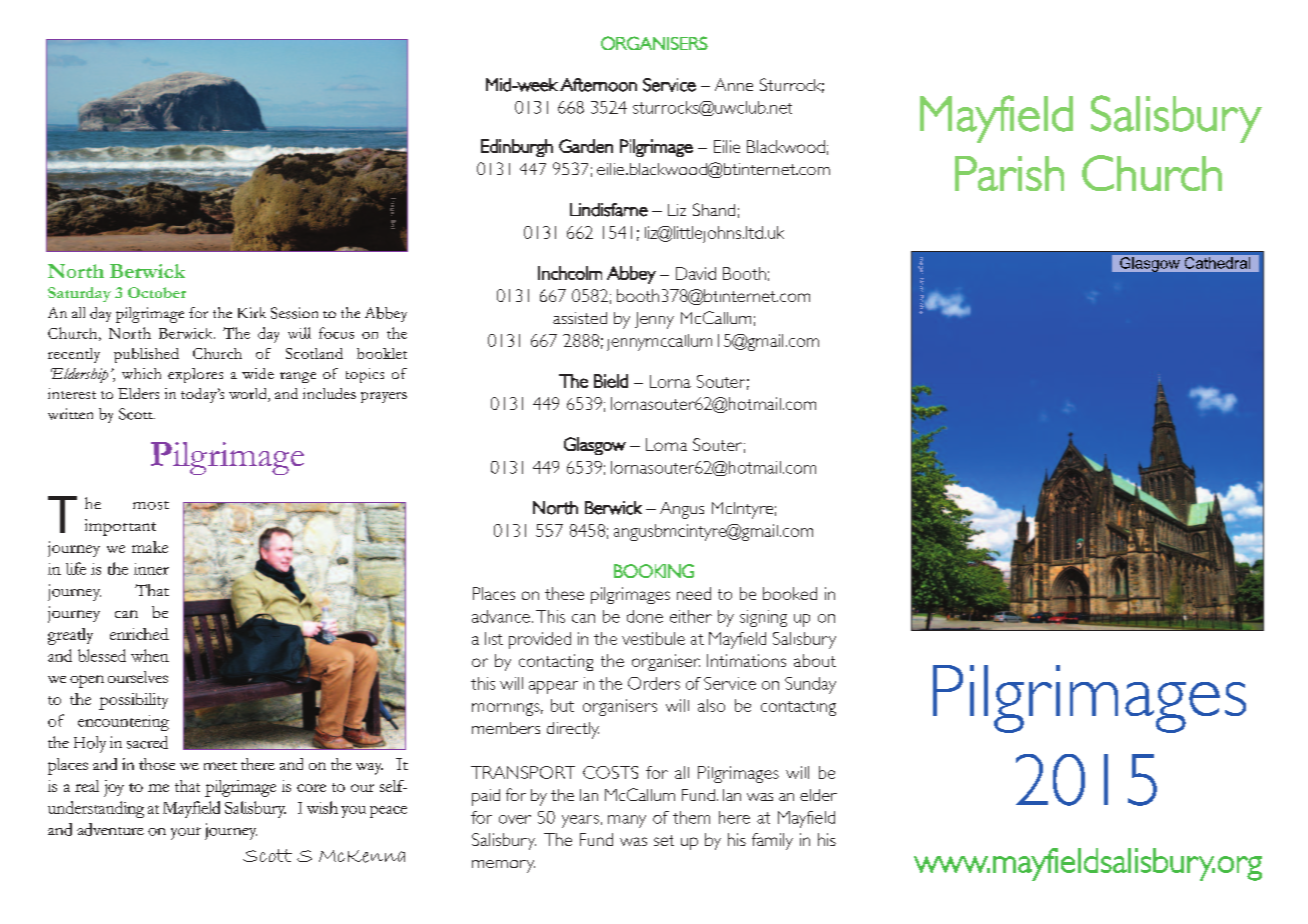 The height and width of the screenshot is (924, 1308). What do you see at coordinates (598, 85) in the screenshot?
I see `Afternoon` at bounding box center [598, 85].
